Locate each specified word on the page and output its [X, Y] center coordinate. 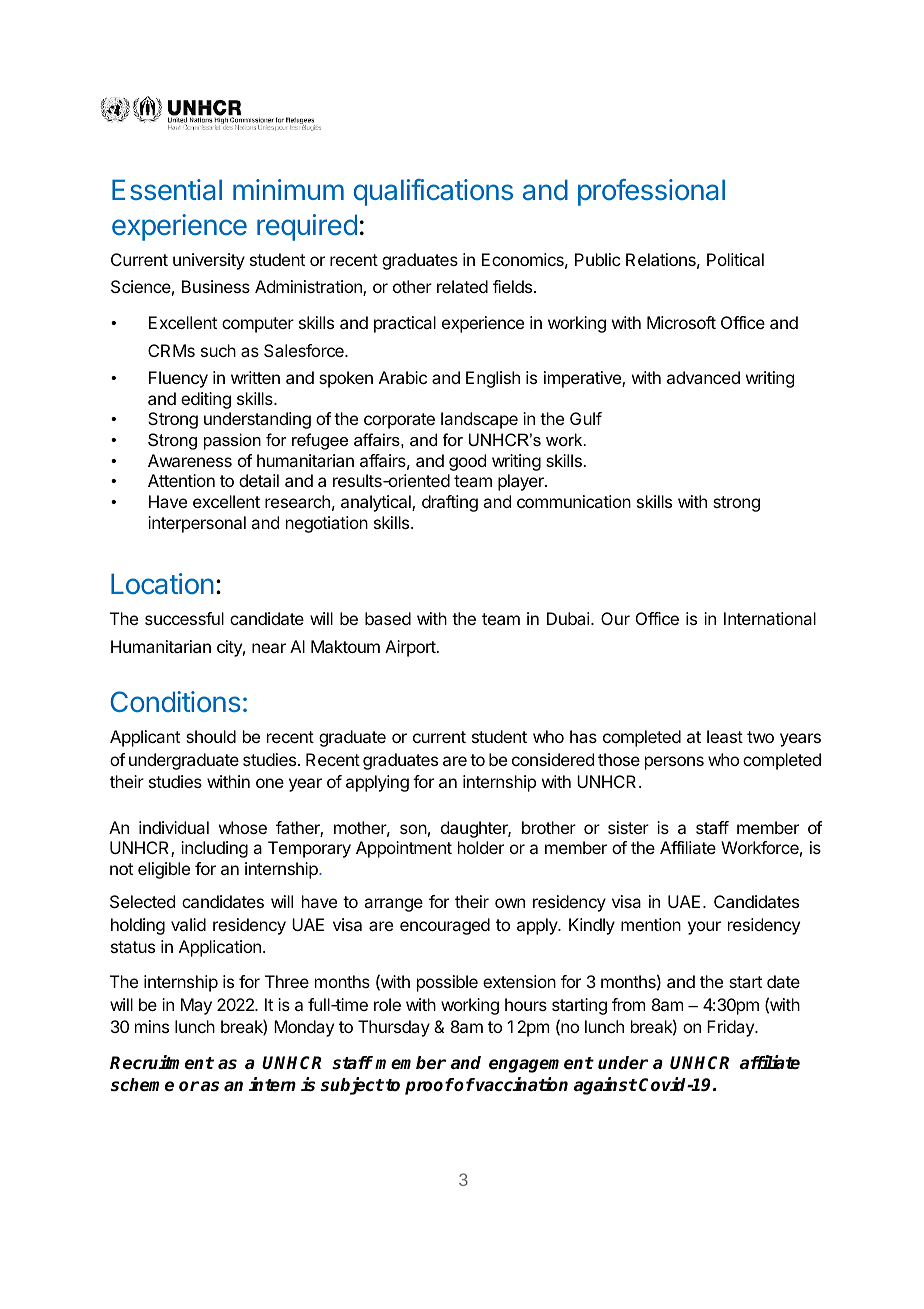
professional [651, 192]
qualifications [433, 192]
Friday [731, 1028]
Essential [167, 190]
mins [152, 1026]
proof [429, 1086]
